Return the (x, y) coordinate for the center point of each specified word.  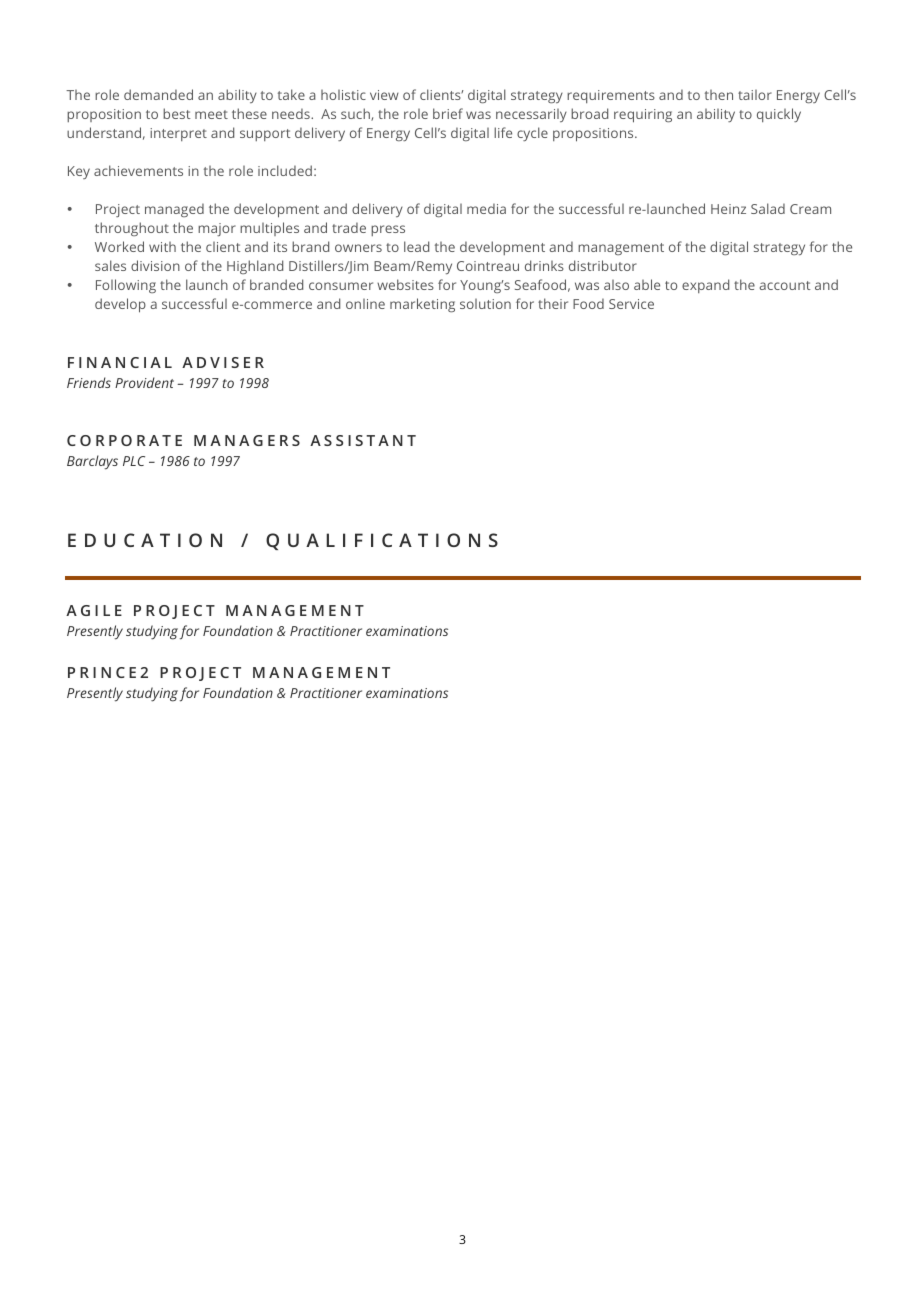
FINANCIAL (120, 362)
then (719, 95)
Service (631, 304)
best (177, 113)
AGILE (94, 610)
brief (448, 113)
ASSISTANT (363, 440)
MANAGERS (247, 440)
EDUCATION (145, 540)
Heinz (728, 209)
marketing (422, 305)
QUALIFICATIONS (382, 541)
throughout (132, 229)
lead (416, 246)
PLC (134, 461)
